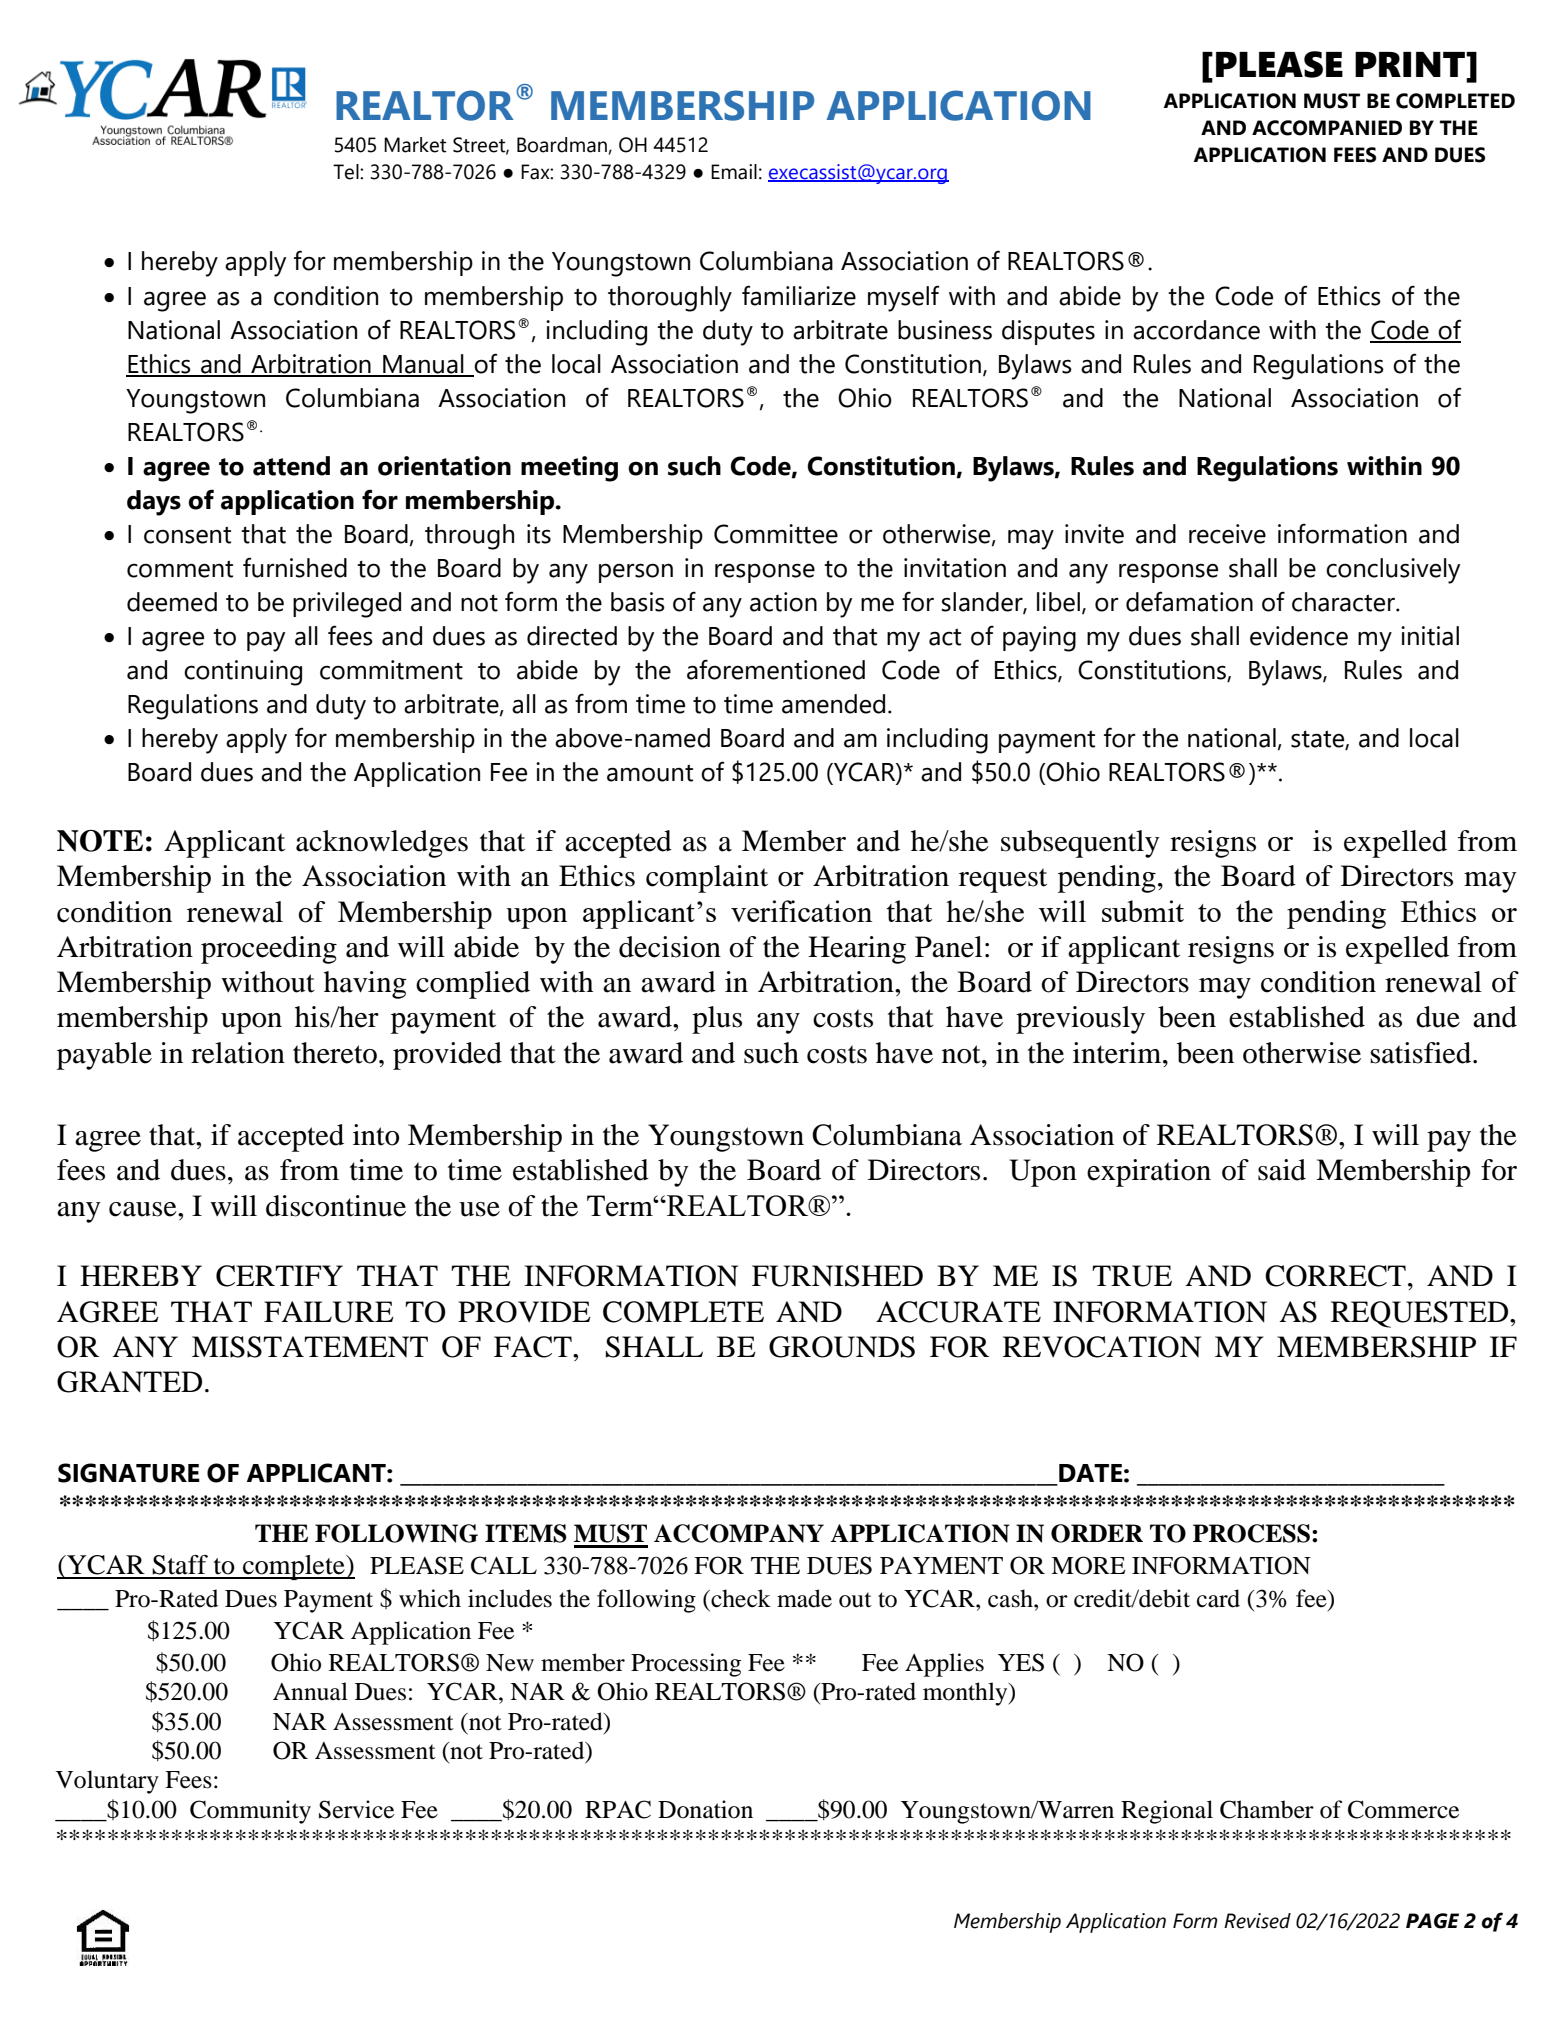 The height and width of the screenshot is (2025, 1564). What do you see at coordinates (734, 172) in the screenshot?
I see `Email` at bounding box center [734, 172].
